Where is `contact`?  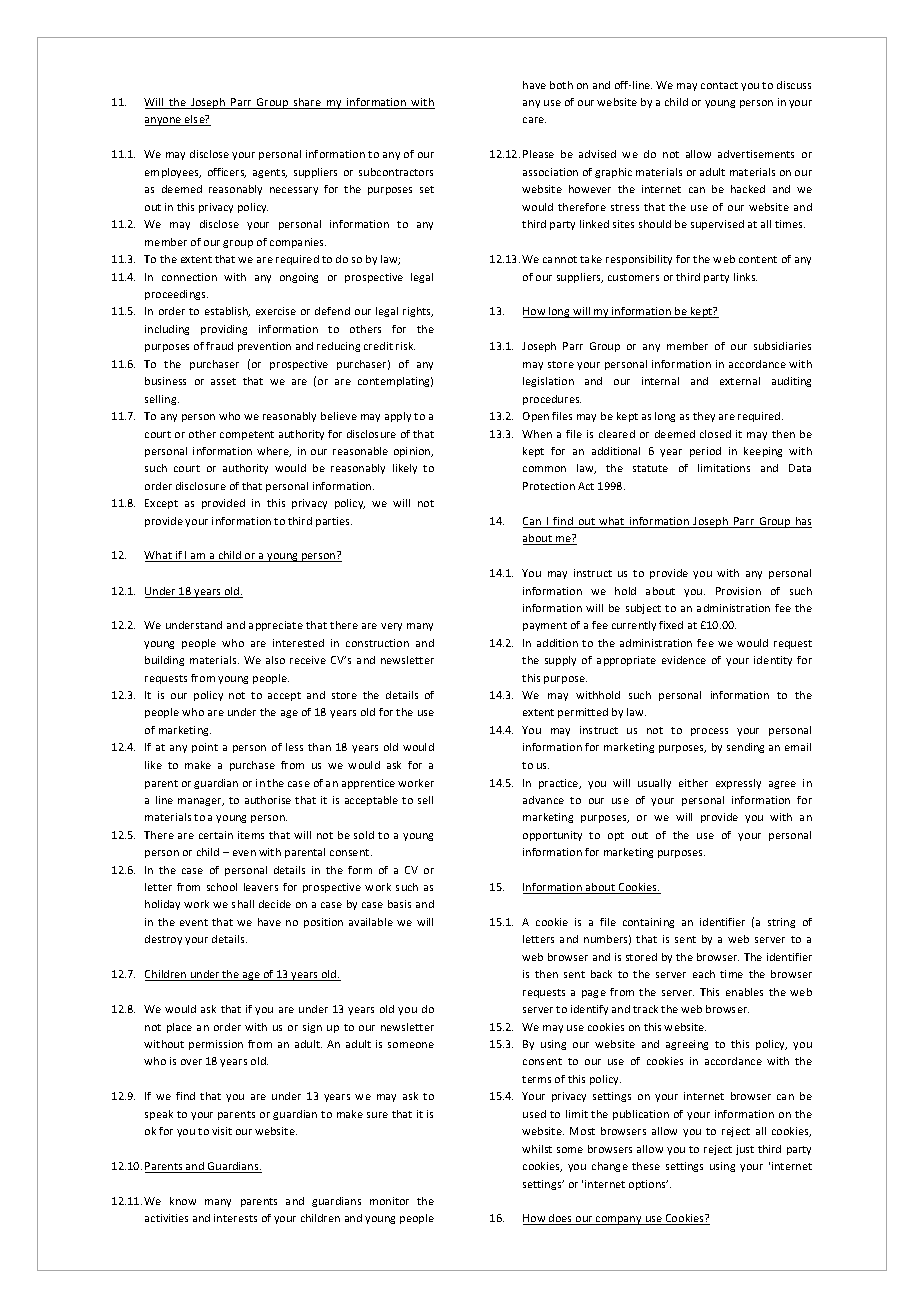 contact is located at coordinates (719, 85).
